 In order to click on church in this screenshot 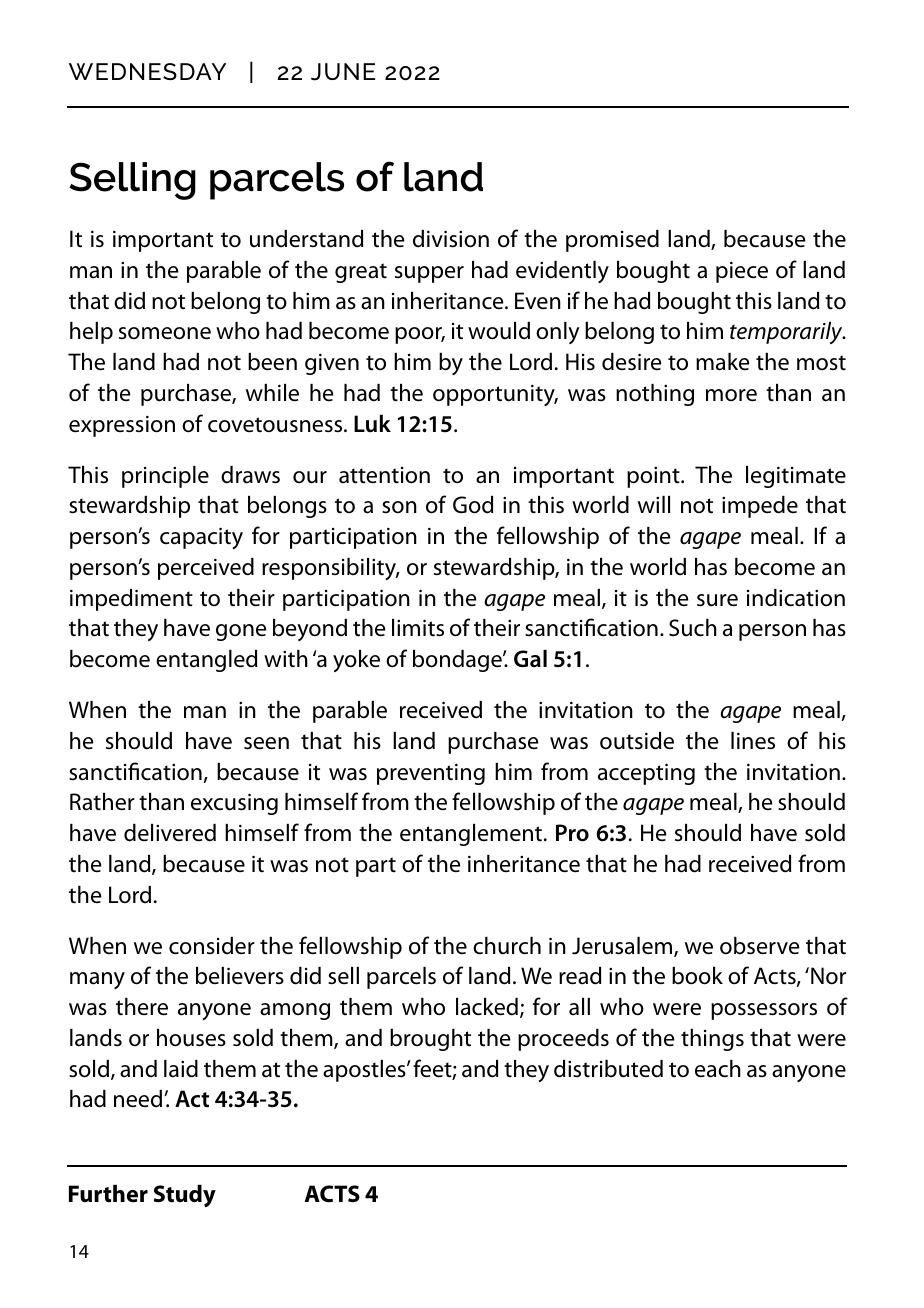, I will do `click(507, 946)`.
